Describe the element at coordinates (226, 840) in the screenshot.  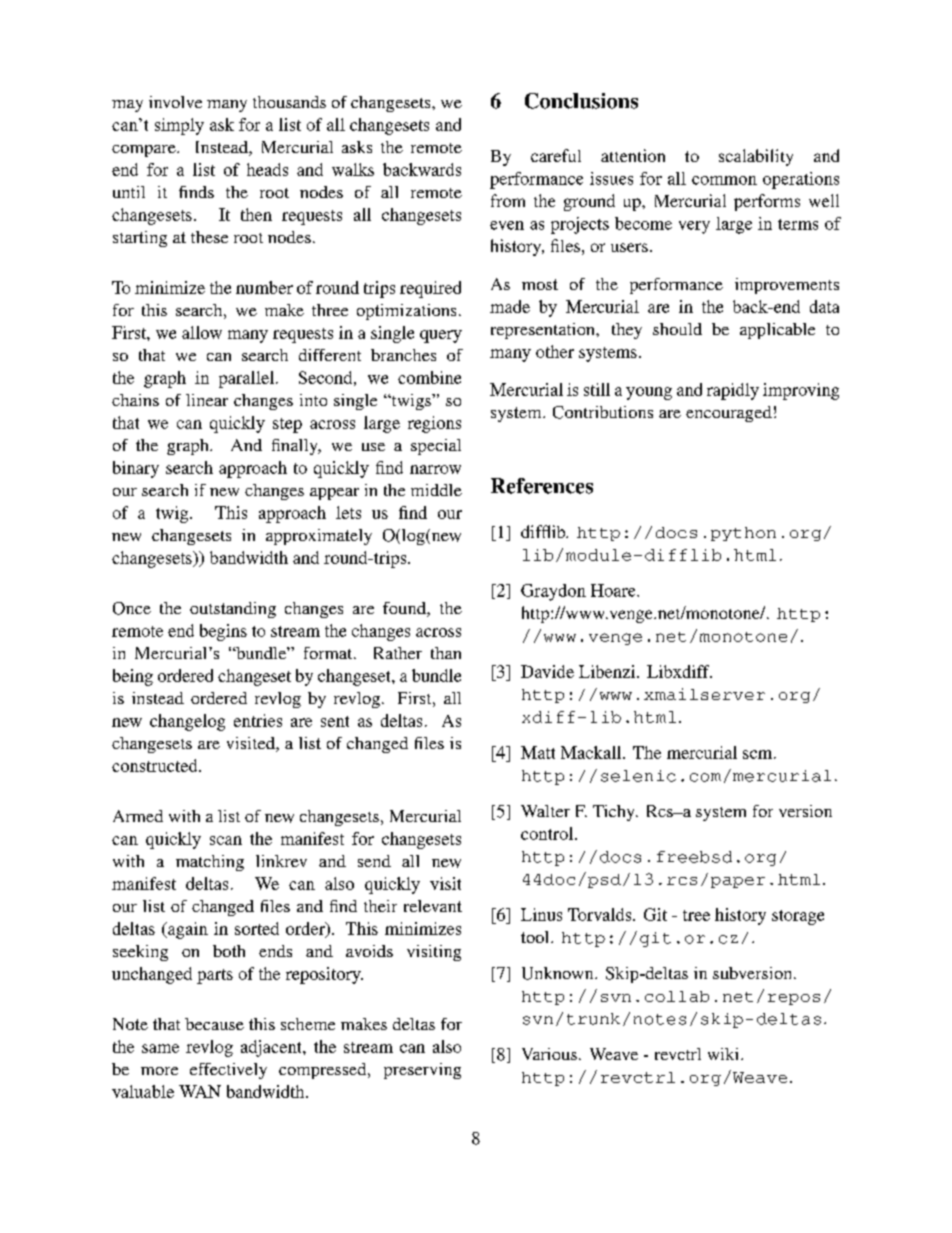
I see `scan` at that location.
